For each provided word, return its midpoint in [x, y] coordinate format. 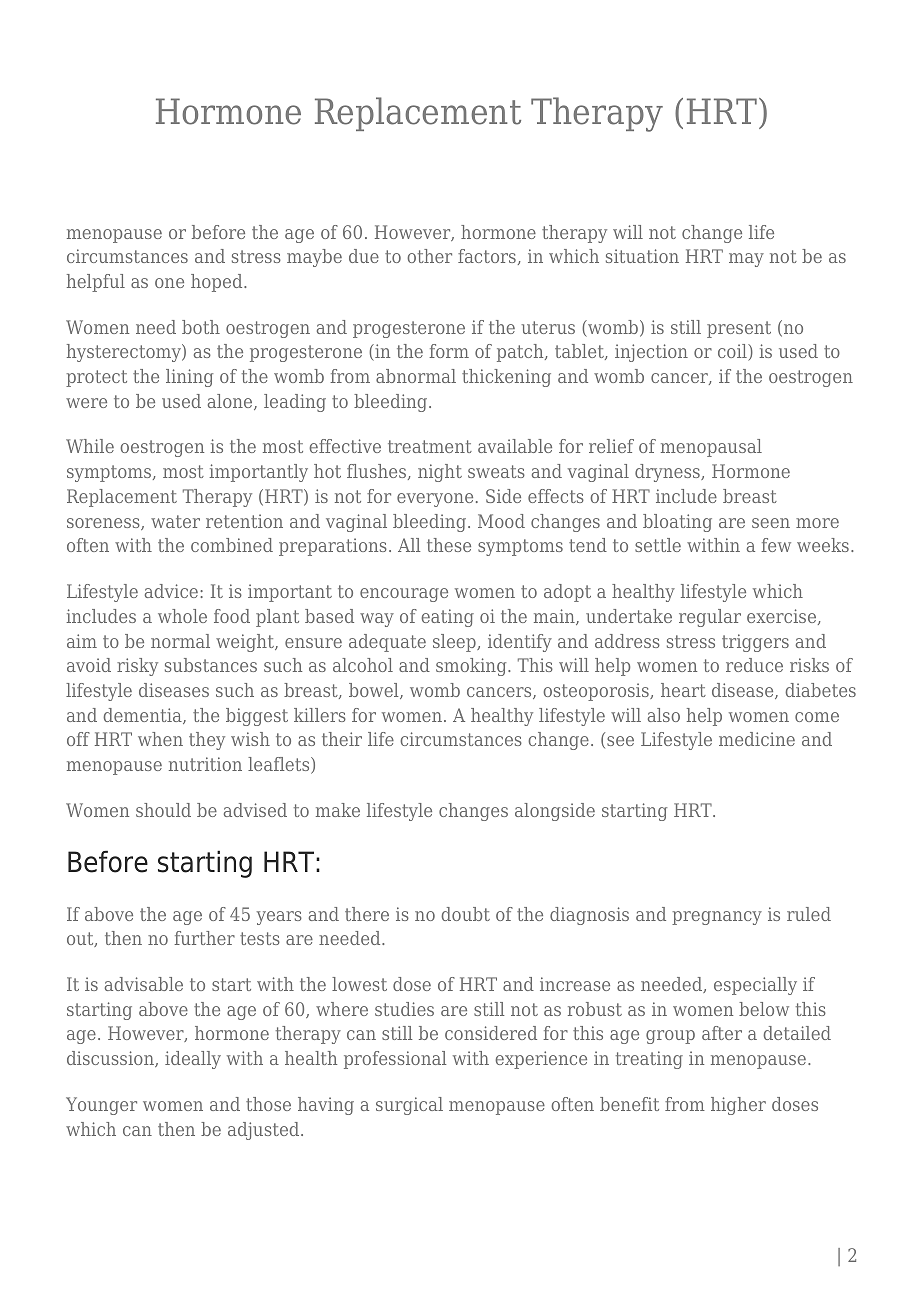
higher [738, 1106]
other [429, 256]
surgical [409, 1106]
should [163, 810]
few [776, 545]
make [338, 810]
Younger [101, 1106]
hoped [218, 283]
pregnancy [717, 918]
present [739, 329]
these [449, 545]
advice [171, 591]
